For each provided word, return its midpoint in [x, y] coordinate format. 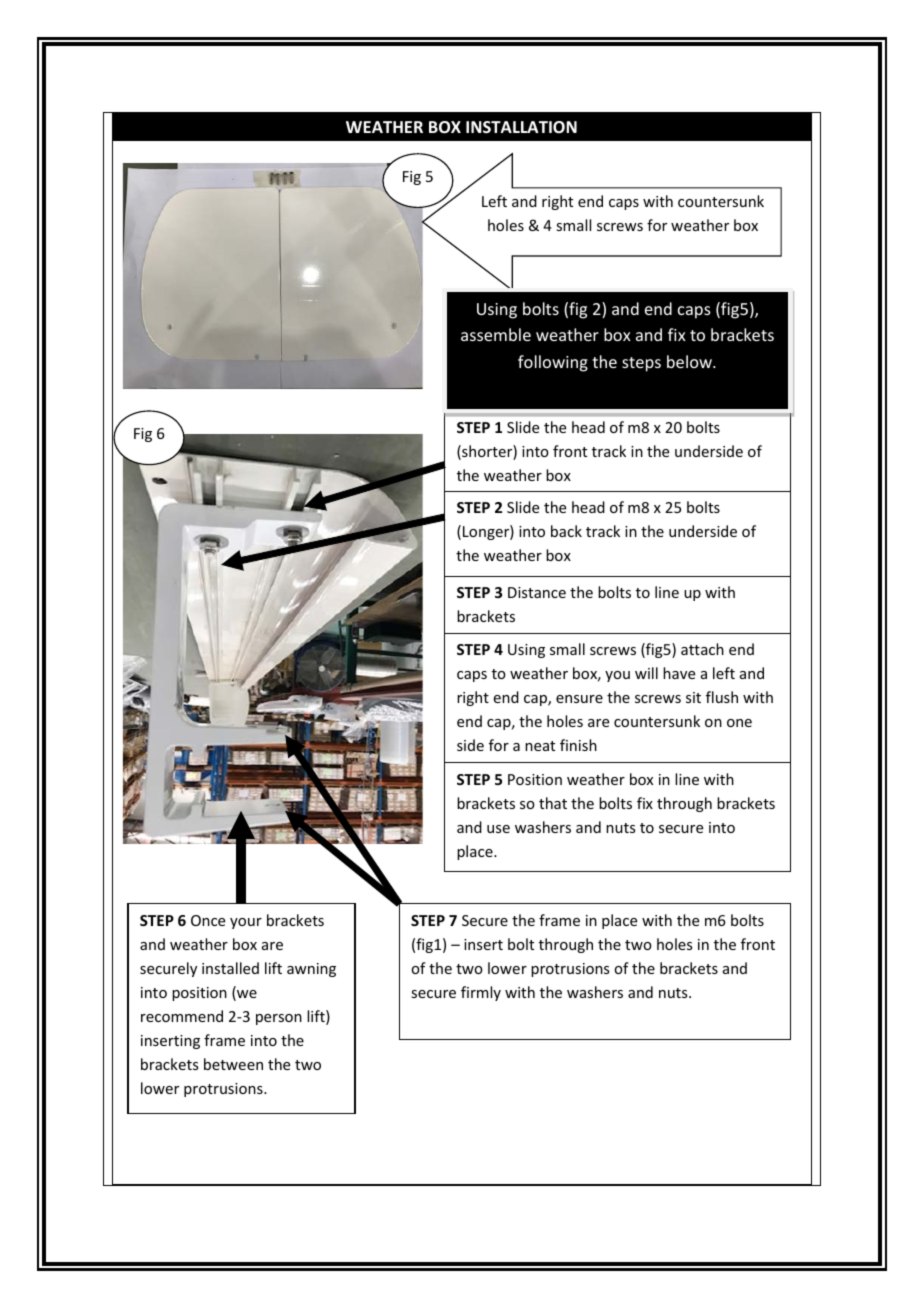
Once [208, 920]
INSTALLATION [521, 127]
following [553, 363]
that [553, 803]
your [246, 923]
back [566, 531]
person [279, 1019]
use [498, 829]
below [690, 361]
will [646, 673]
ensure [579, 699]
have [679, 673]
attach [702, 649]
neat [540, 746]
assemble [496, 334]
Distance [537, 592]
